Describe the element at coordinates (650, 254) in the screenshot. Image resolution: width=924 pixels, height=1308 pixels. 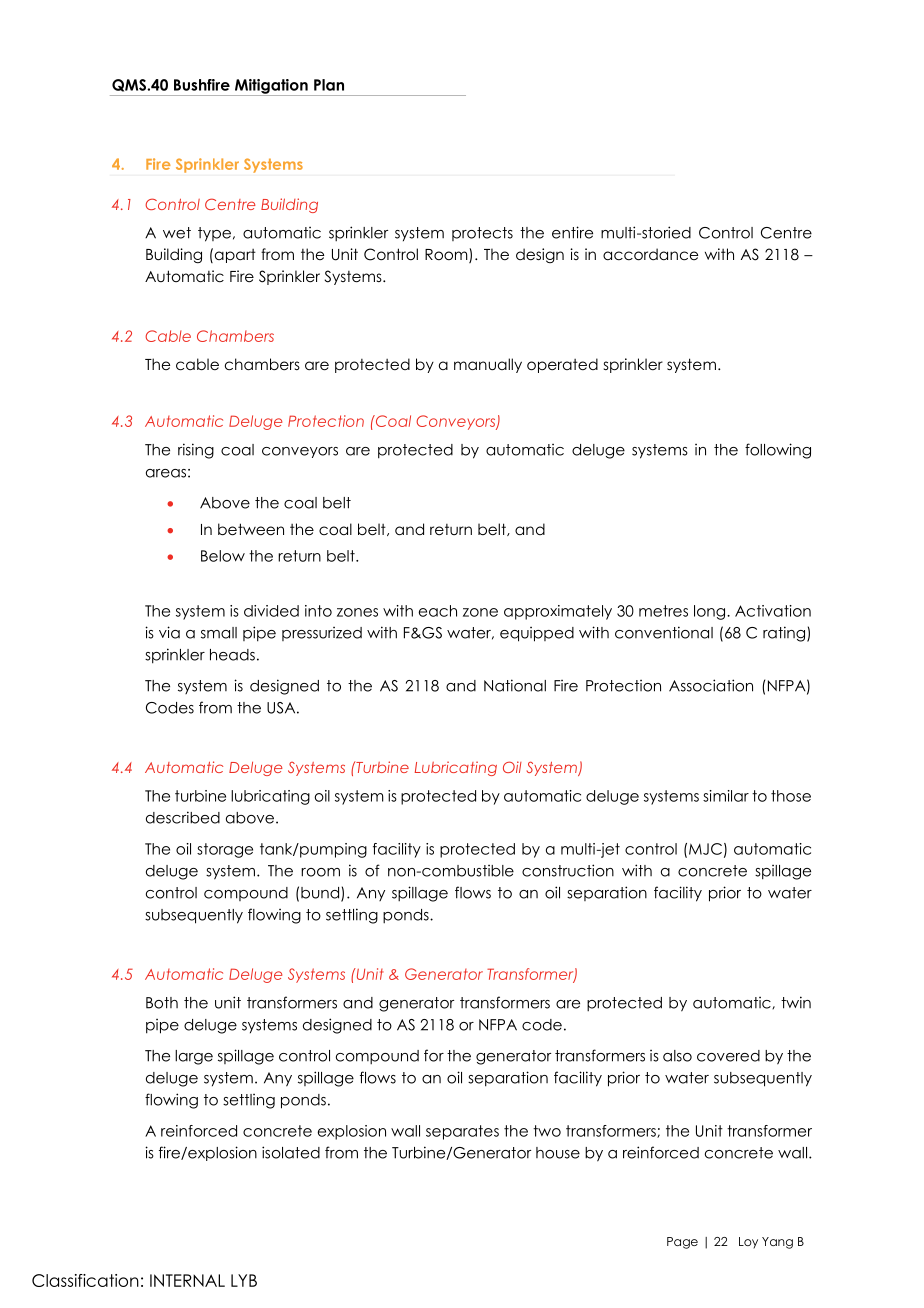
I see `accordance` at that location.
